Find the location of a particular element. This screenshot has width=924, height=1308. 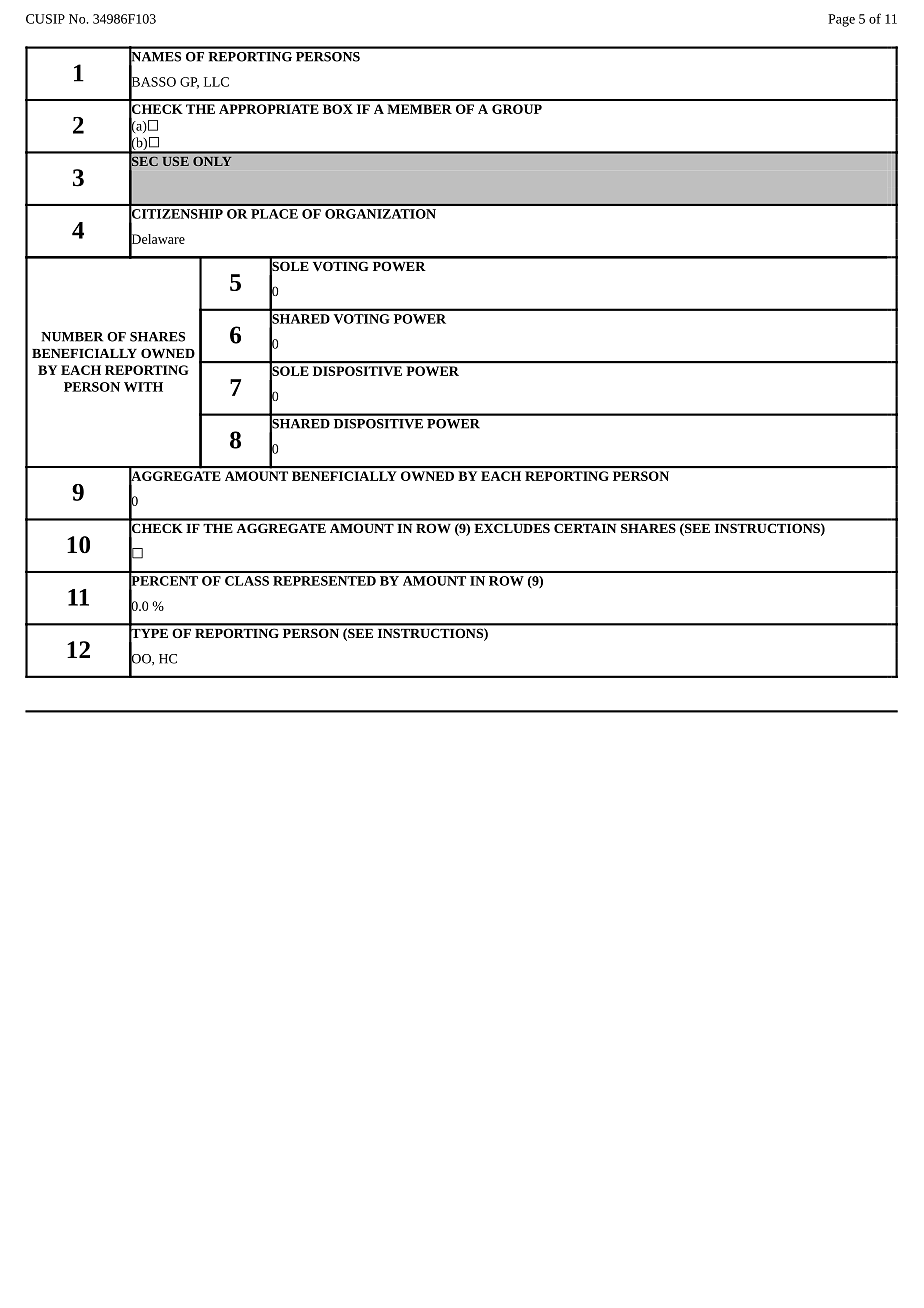

ORGANIZATION is located at coordinates (380, 214).
